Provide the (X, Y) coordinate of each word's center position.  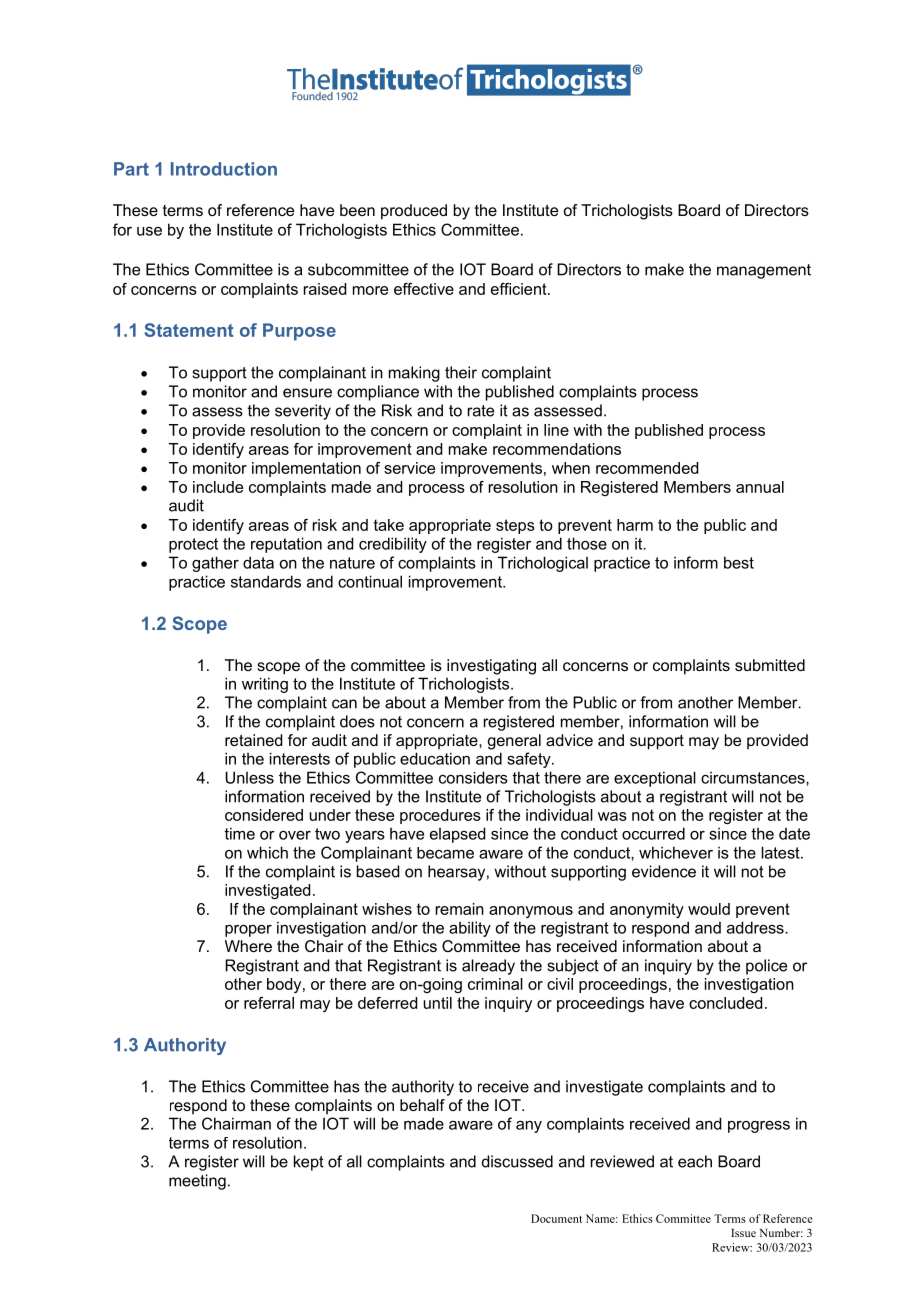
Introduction (224, 169)
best (739, 562)
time (239, 833)
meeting (197, 1182)
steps (515, 526)
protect (193, 545)
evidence (664, 871)
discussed (517, 1161)
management (764, 271)
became (445, 853)
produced (414, 212)
